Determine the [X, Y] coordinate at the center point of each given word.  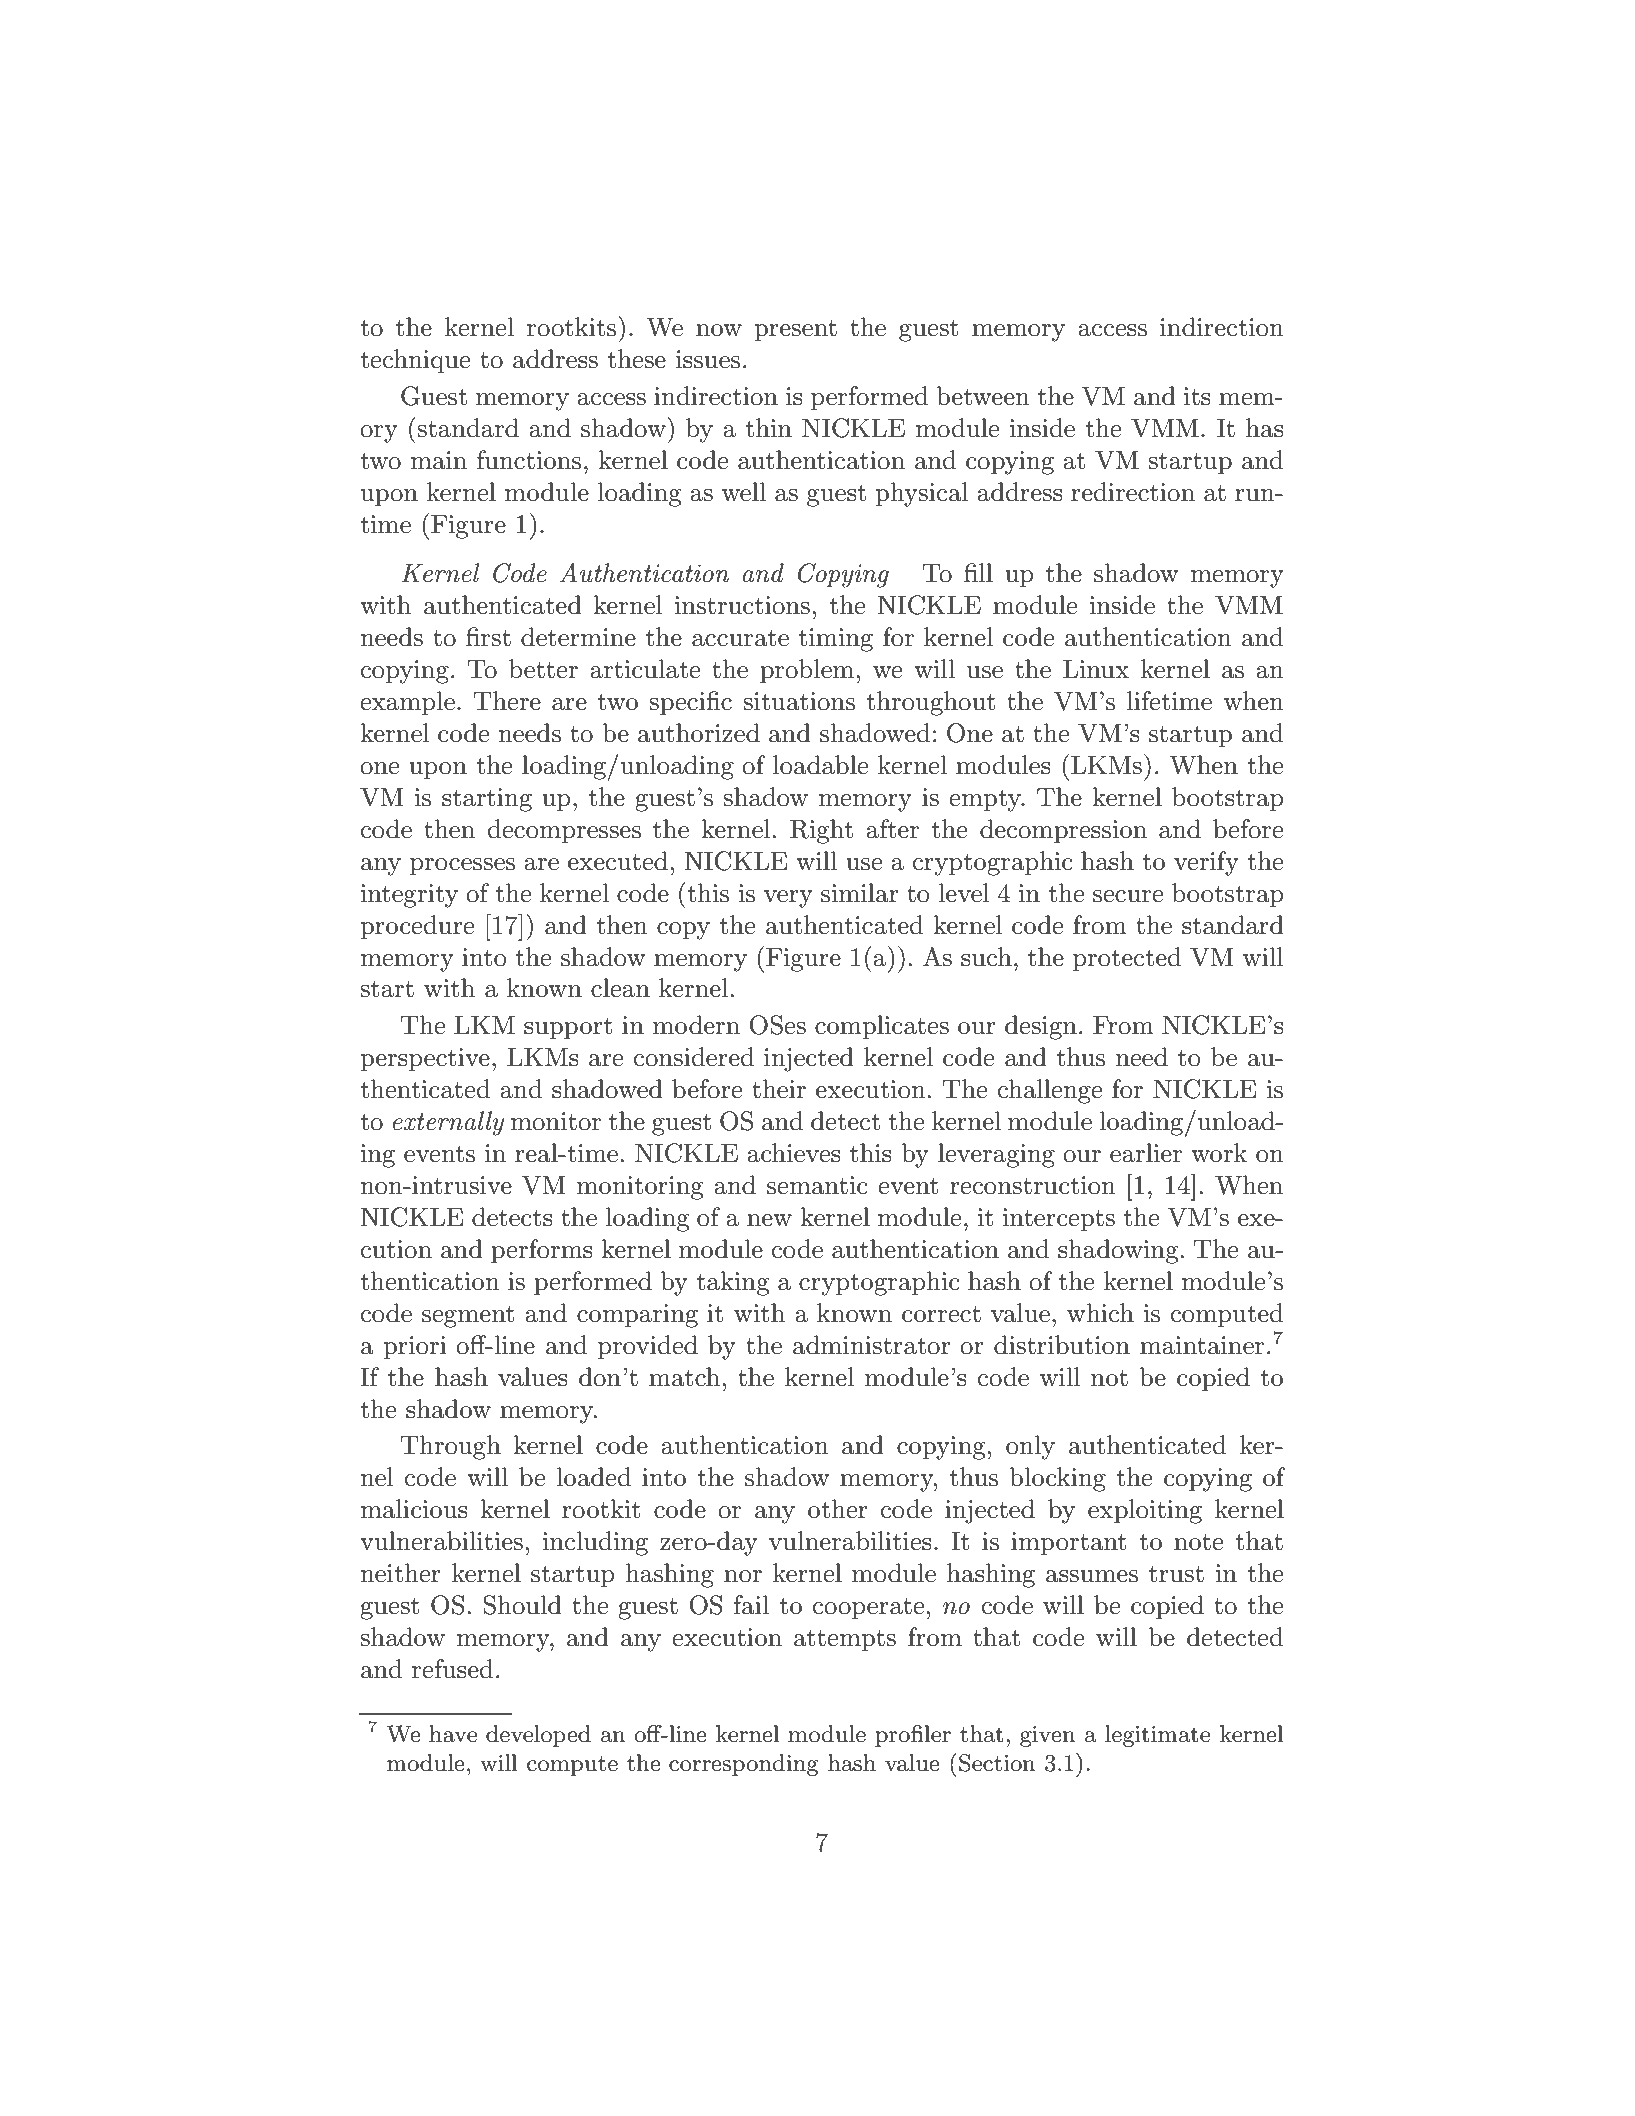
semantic [817, 1185]
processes [462, 866]
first [488, 637]
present [795, 330]
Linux [1096, 669]
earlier [1146, 1153]
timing [835, 640]
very [788, 899]
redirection [1133, 492]
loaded [593, 1477]
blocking [1057, 1479]
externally [448, 1123]
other [838, 1509]
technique [415, 361]
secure [1128, 896]
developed [538, 1736]
